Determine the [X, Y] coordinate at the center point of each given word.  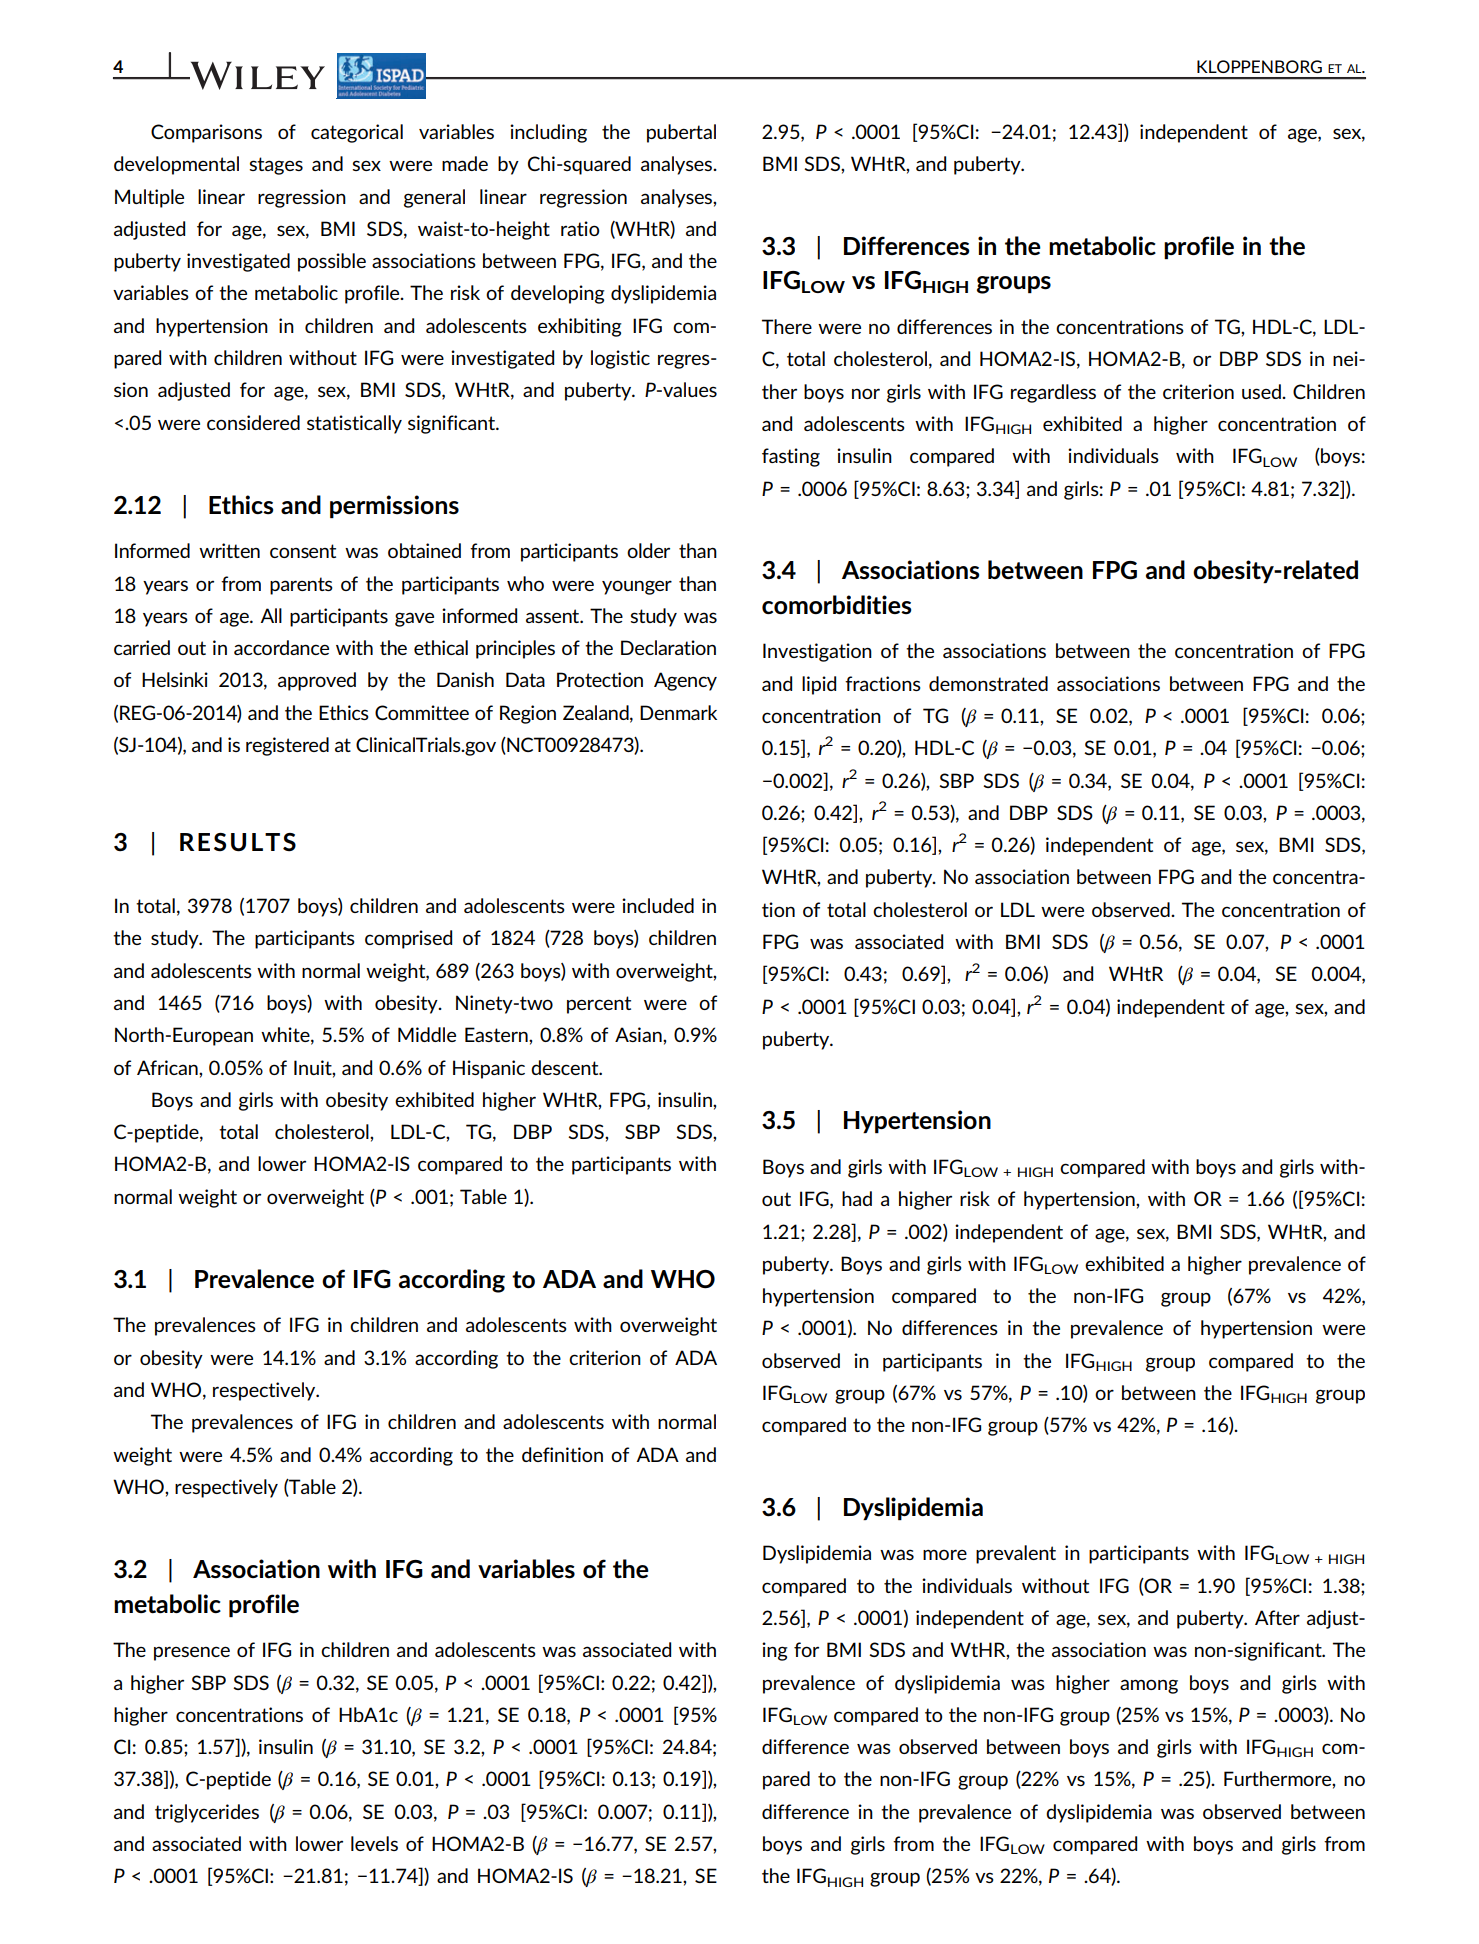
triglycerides [207, 1813]
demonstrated [988, 683]
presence [192, 1653]
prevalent [1016, 1554]
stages [276, 166]
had [857, 1198]
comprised [408, 939]
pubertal [681, 133]
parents [301, 586]
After [1277, 1617]
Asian [639, 1034]
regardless [1053, 393]
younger [637, 587]
